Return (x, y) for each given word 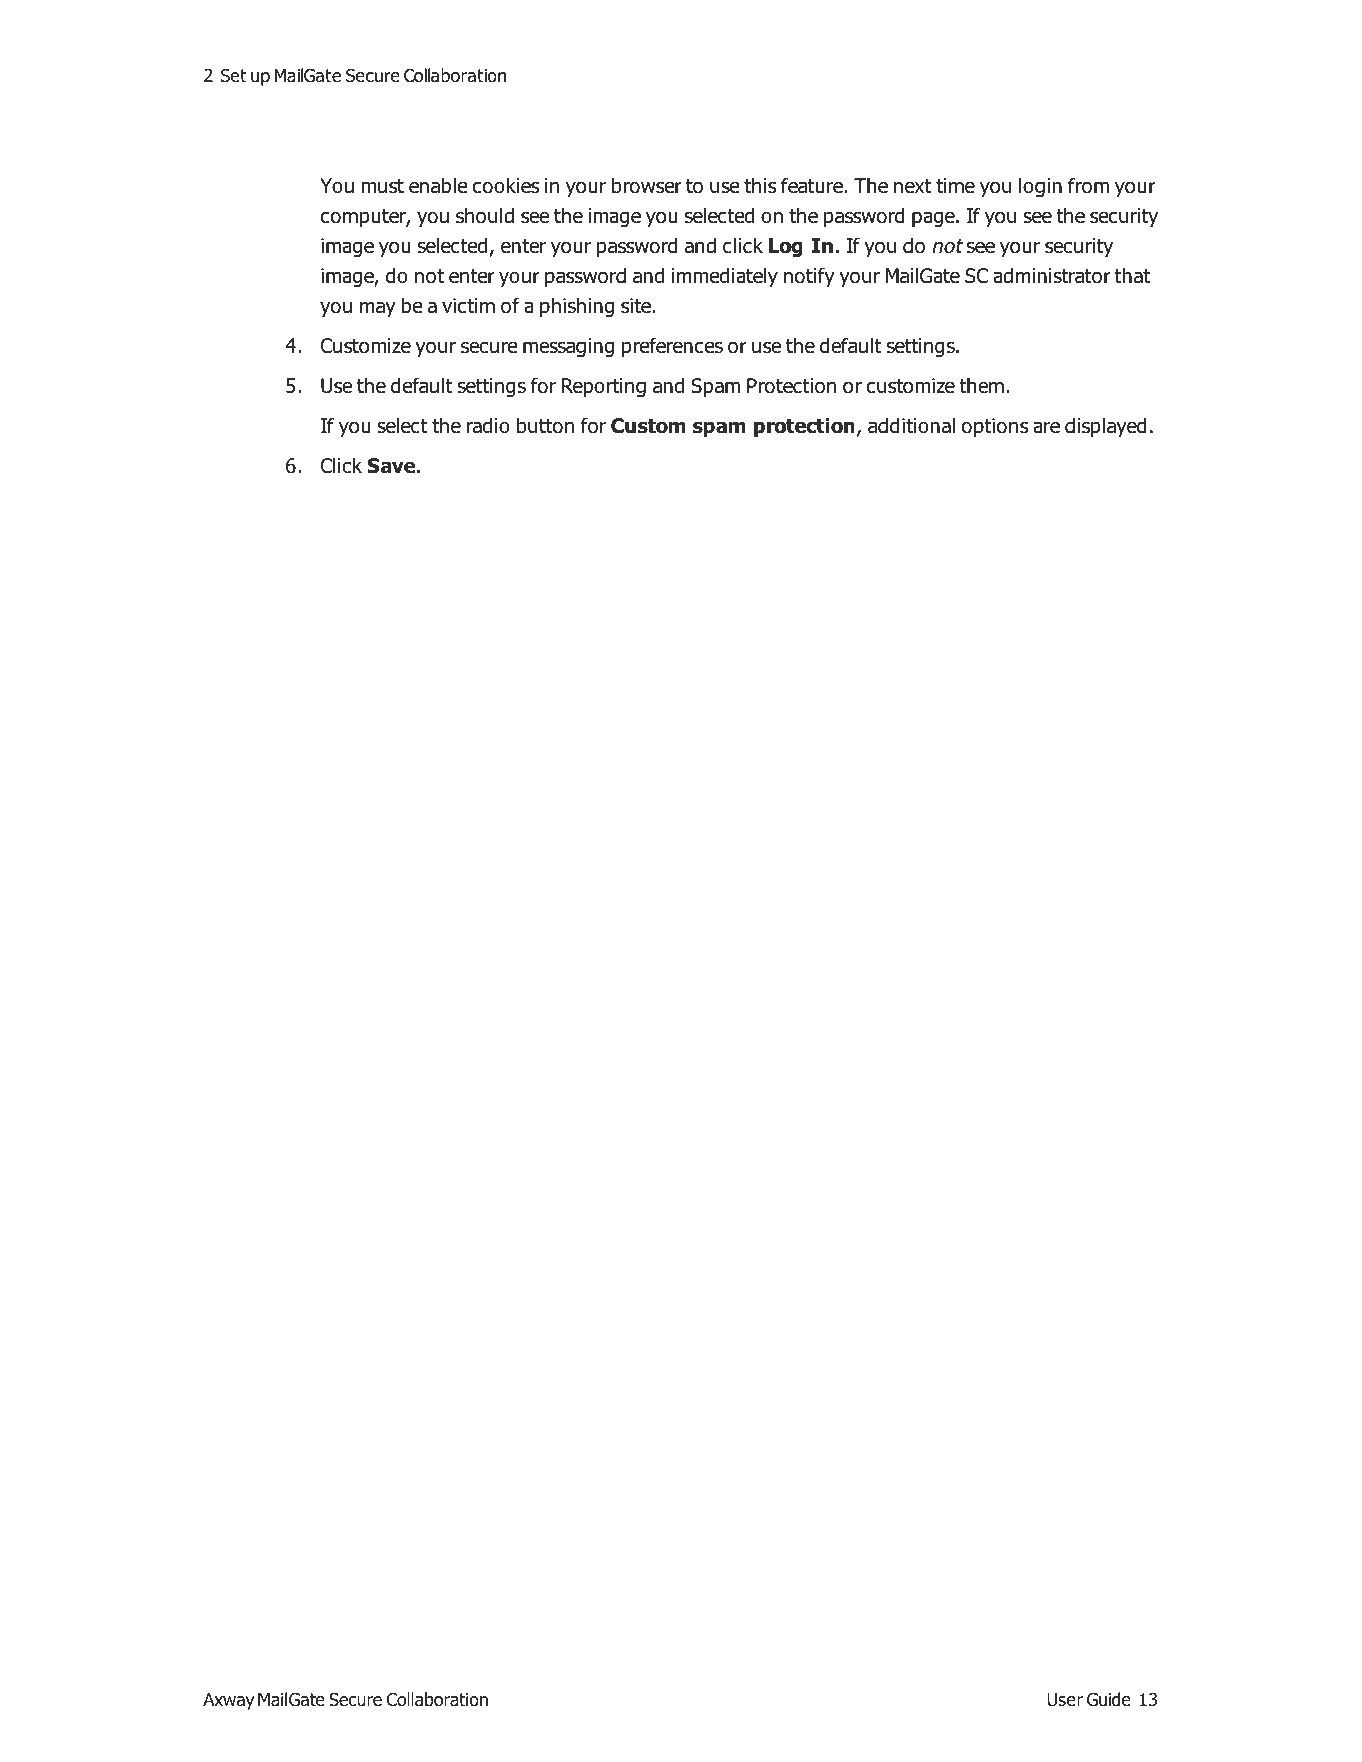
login (1040, 187)
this (760, 185)
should (485, 215)
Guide (1109, 1699)
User (1065, 1700)
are (1046, 427)
